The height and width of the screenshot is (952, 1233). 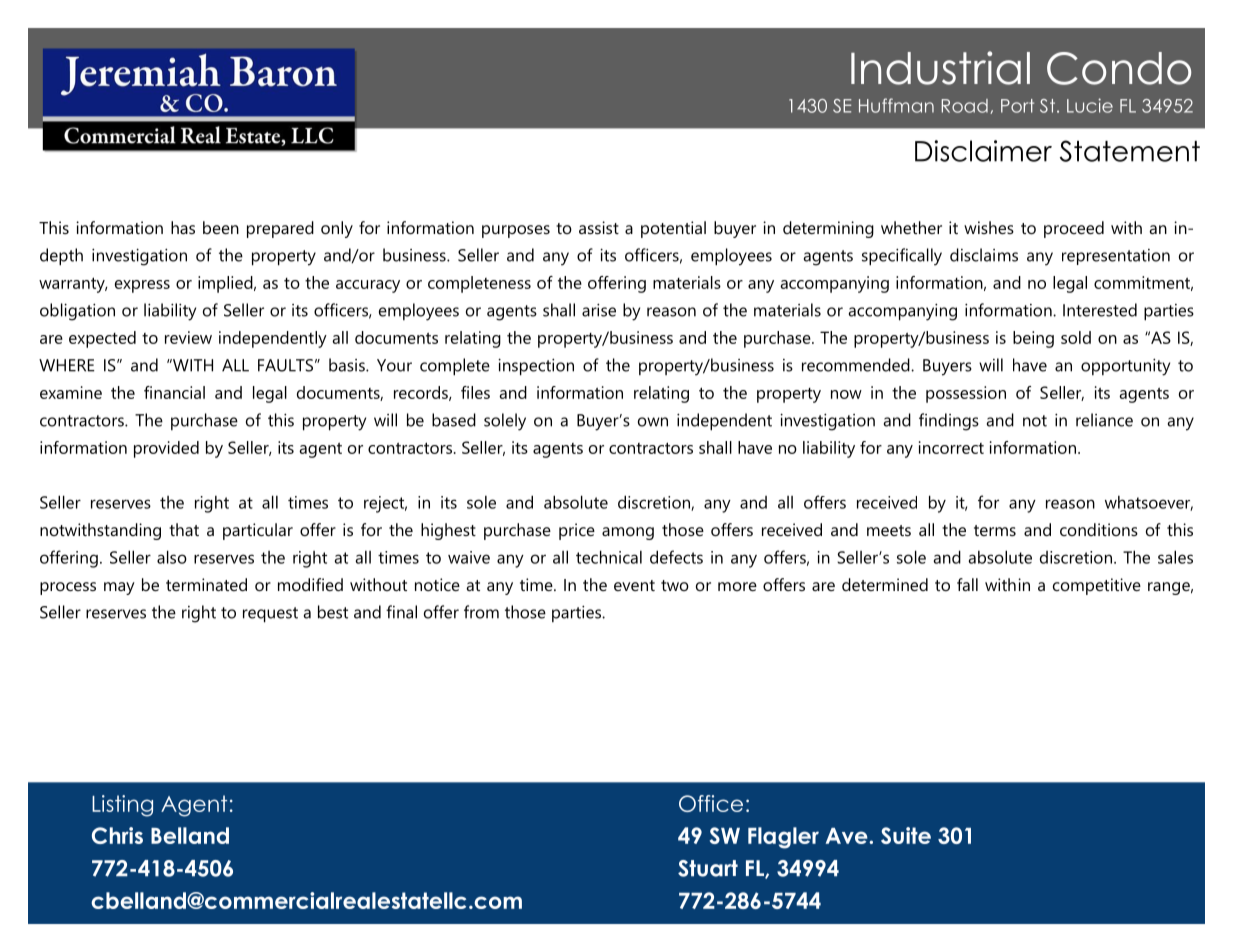 I want to click on provided, so click(x=166, y=449).
